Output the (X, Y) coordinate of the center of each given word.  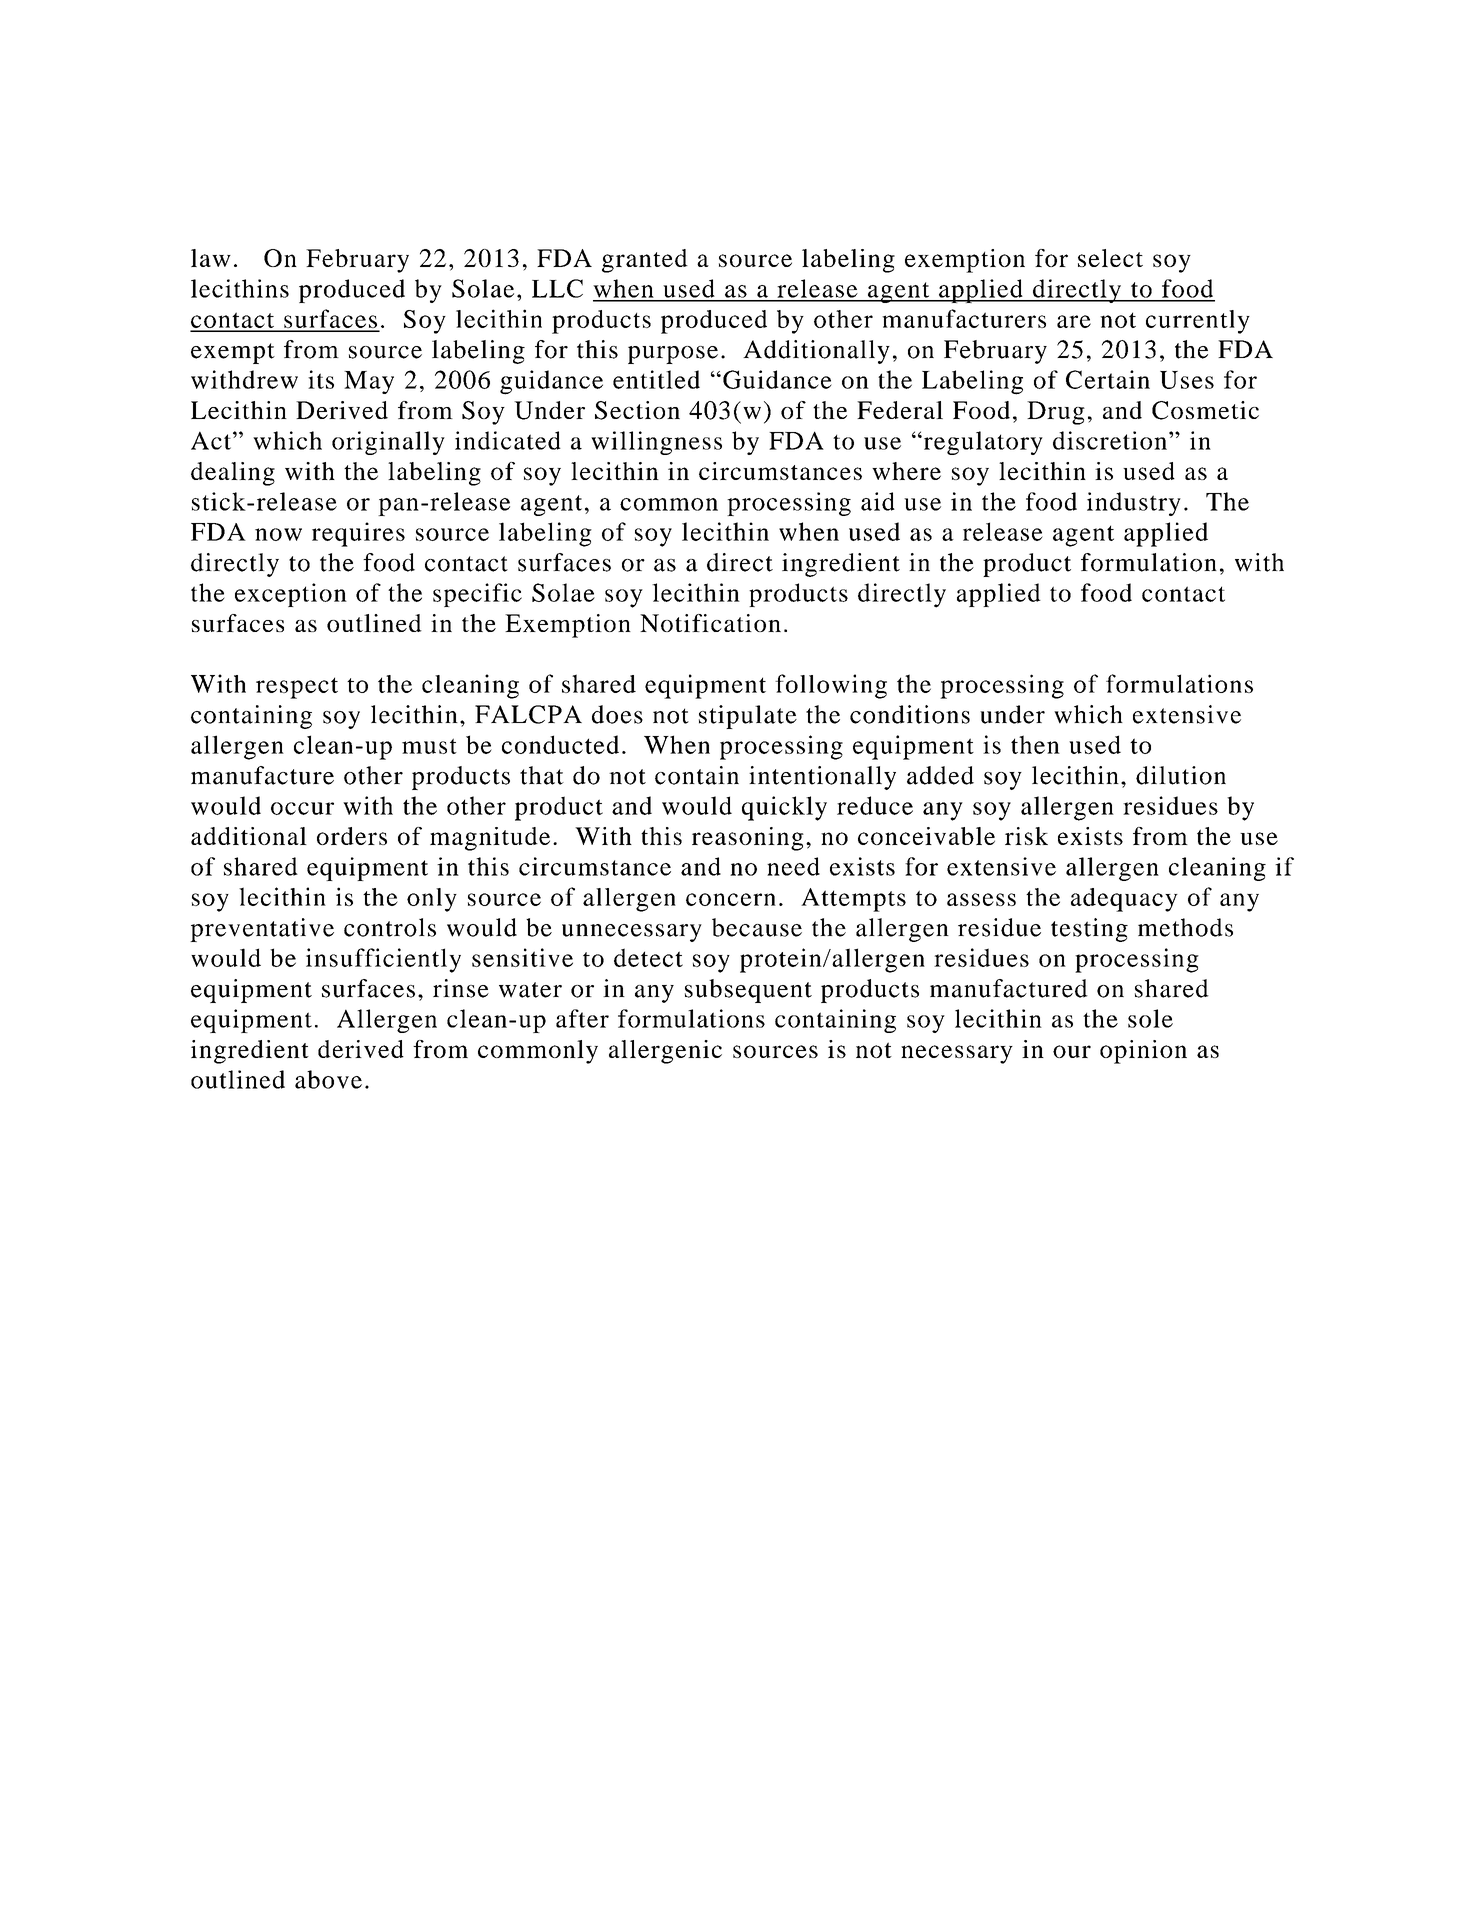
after (582, 1018)
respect (297, 688)
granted (645, 261)
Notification (710, 623)
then (1035, 744)
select (1110, 258)
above (328, 1079)
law (211, 258)
